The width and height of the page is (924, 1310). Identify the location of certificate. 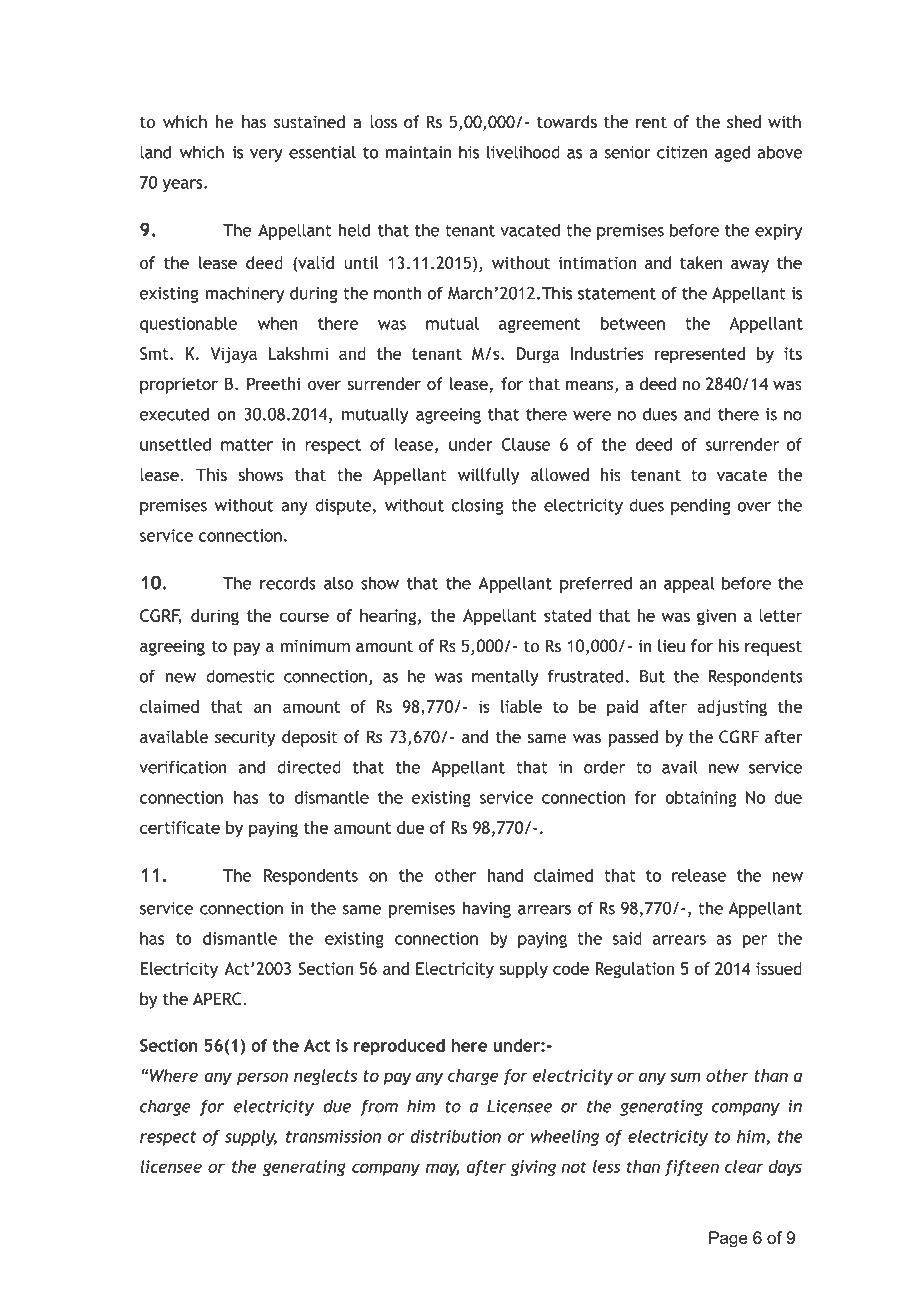
(180, 827).
